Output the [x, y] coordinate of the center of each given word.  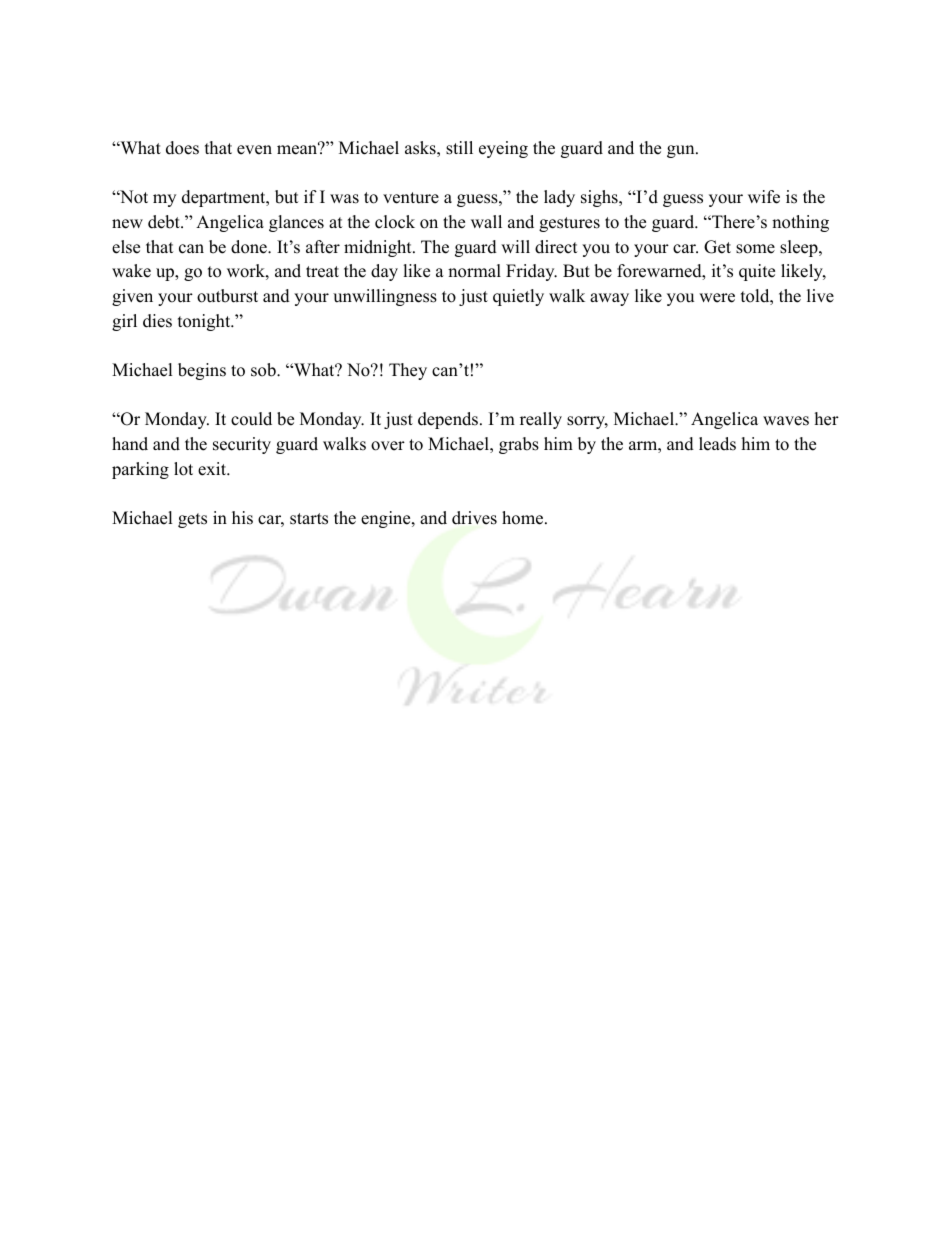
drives [474, 518]
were [717, 298]
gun [680, 151]
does [182, 148]
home [522, 518]
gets [192, 520]
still [459, 148]
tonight [205, 322]
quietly [518, 297]
